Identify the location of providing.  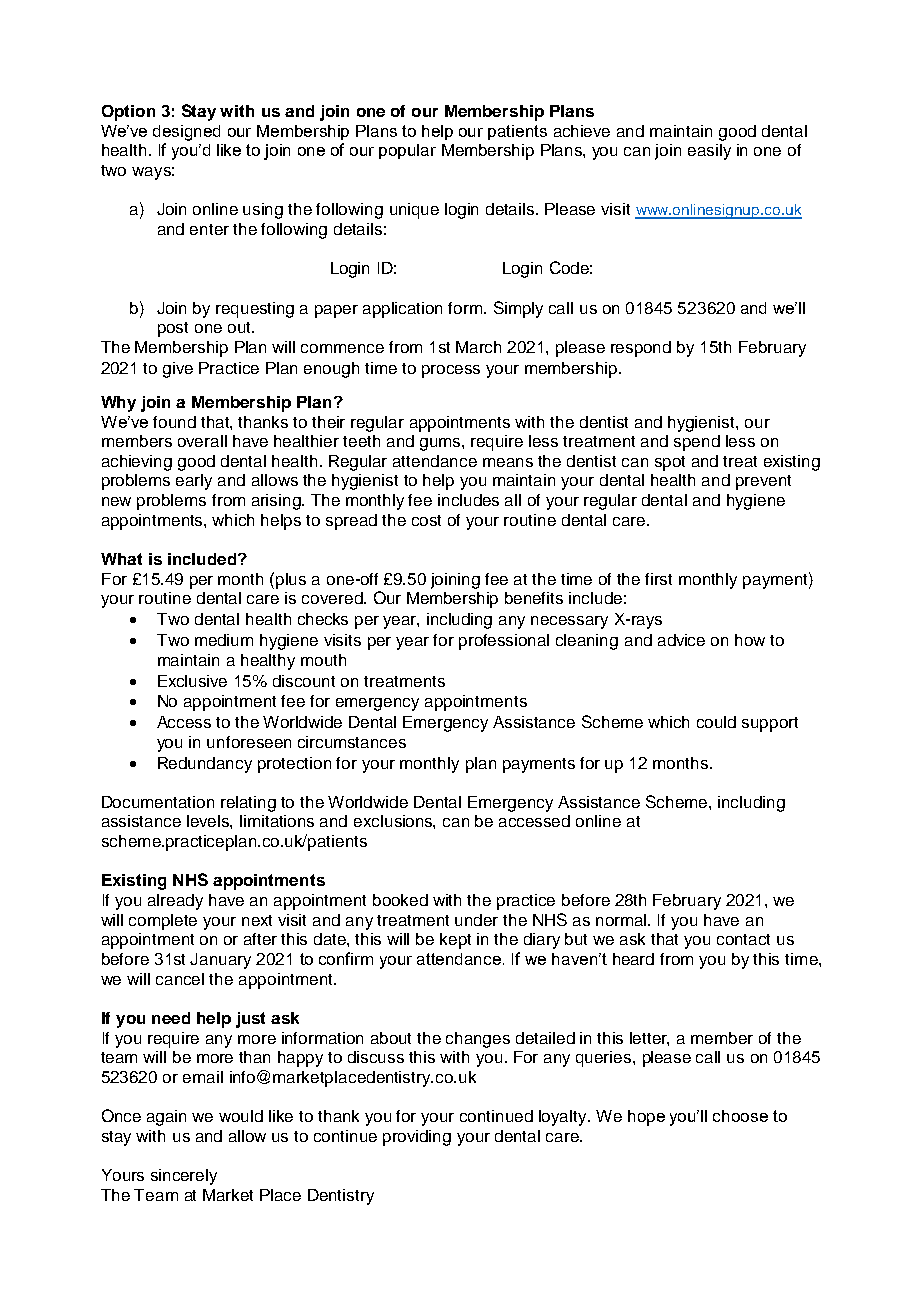
(417, 1138).
